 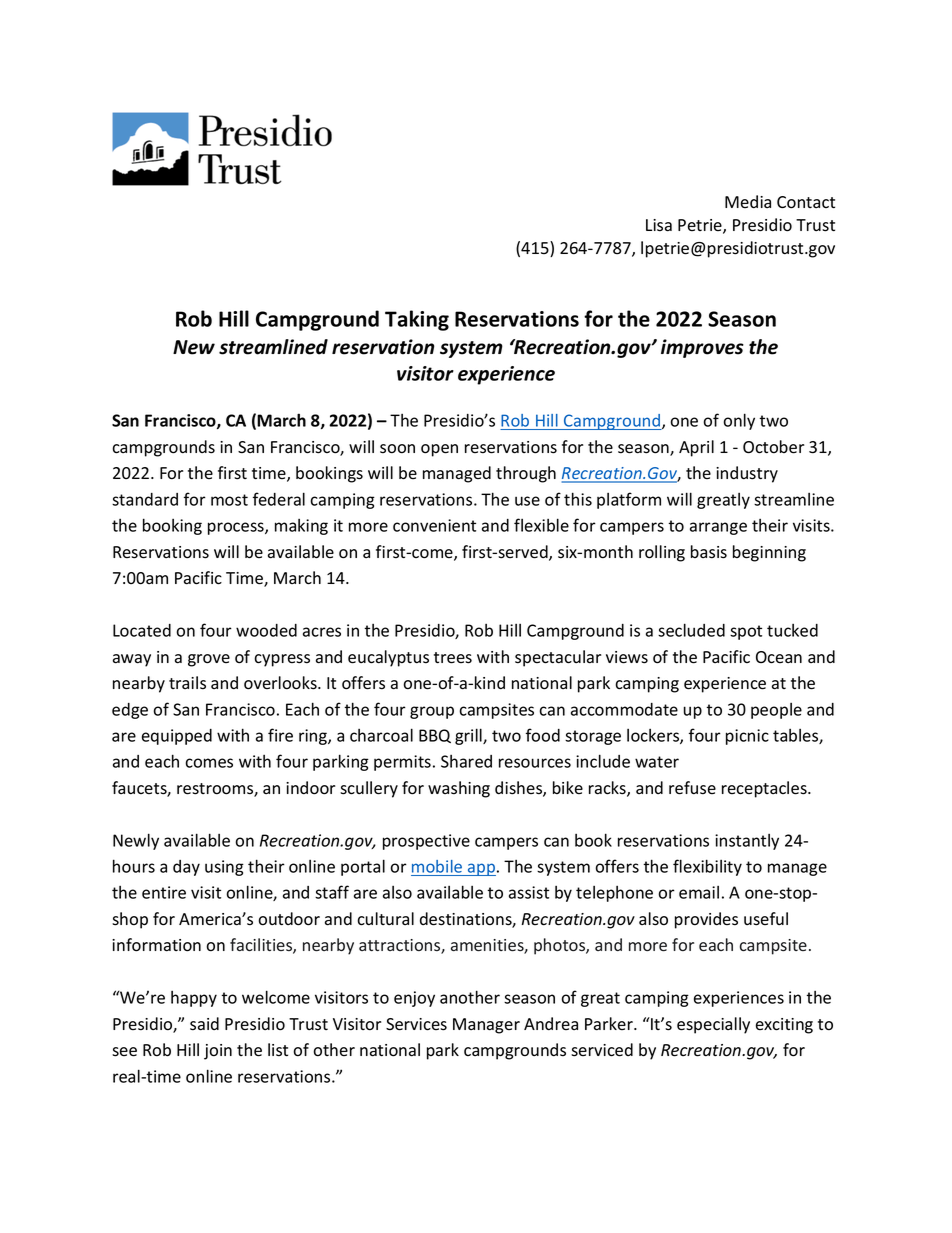 What do you see at coordinates (746, 632) in the image?
I see `spot` at bounding box center [746, 632].
